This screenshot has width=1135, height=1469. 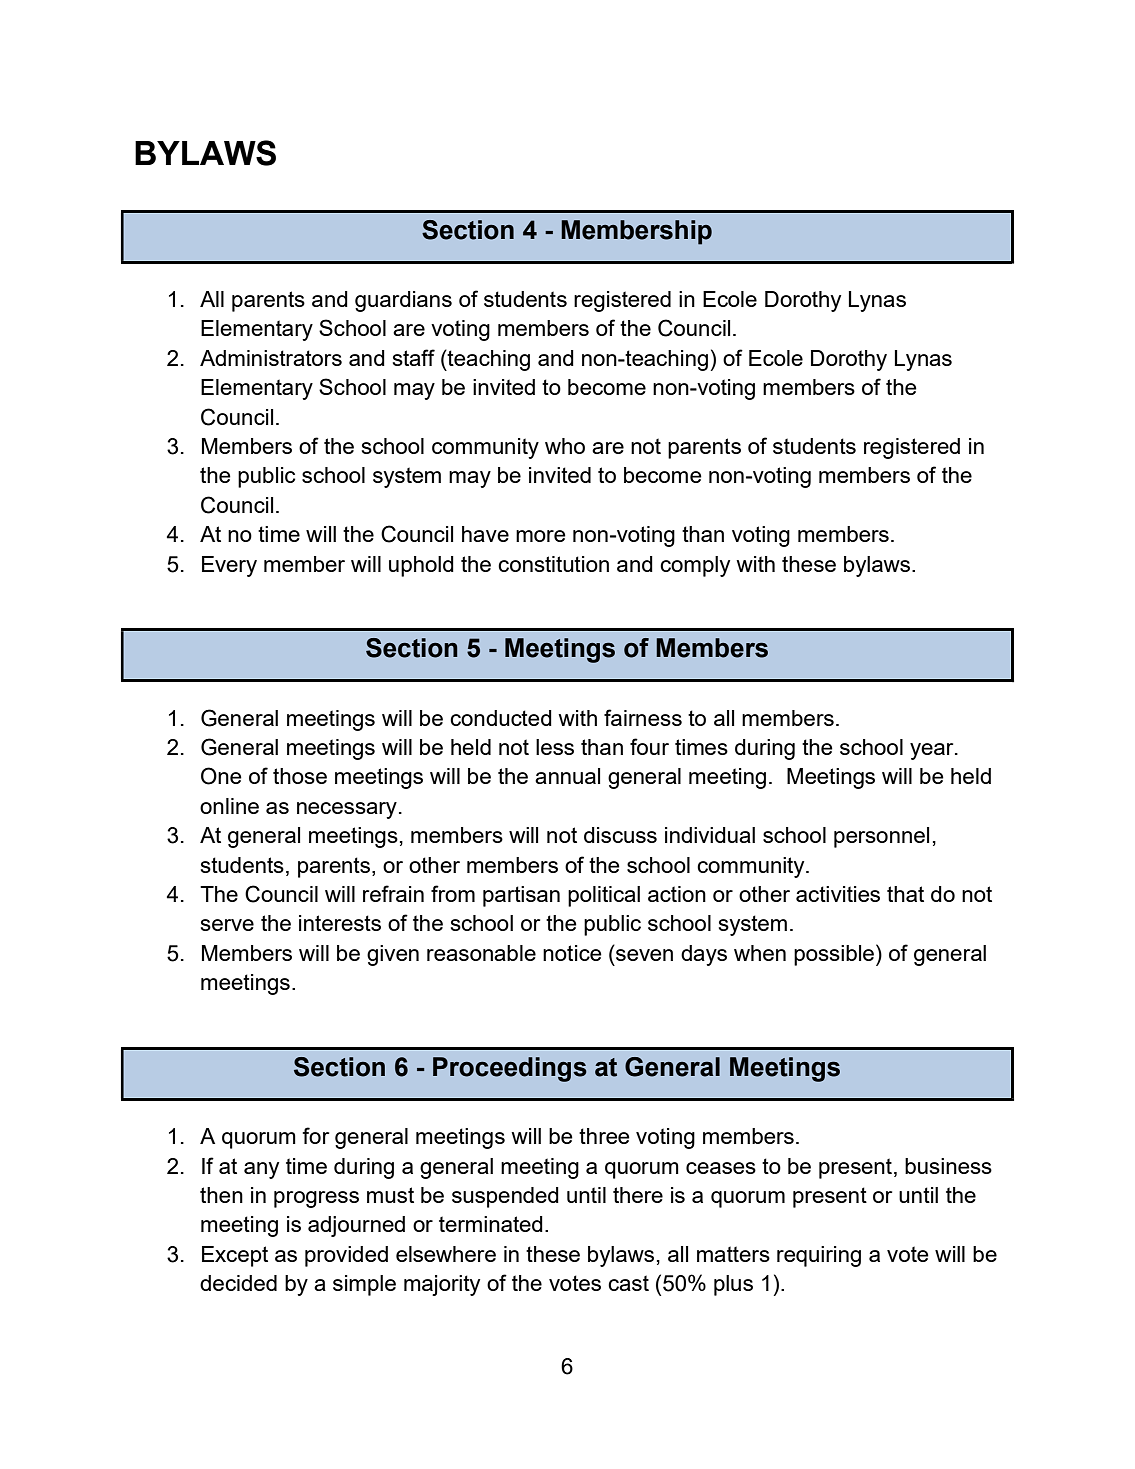 What do you see at coordinates (271, 358) in the screenshot?
I see `Administrators` at bounding box center [271, 358].
